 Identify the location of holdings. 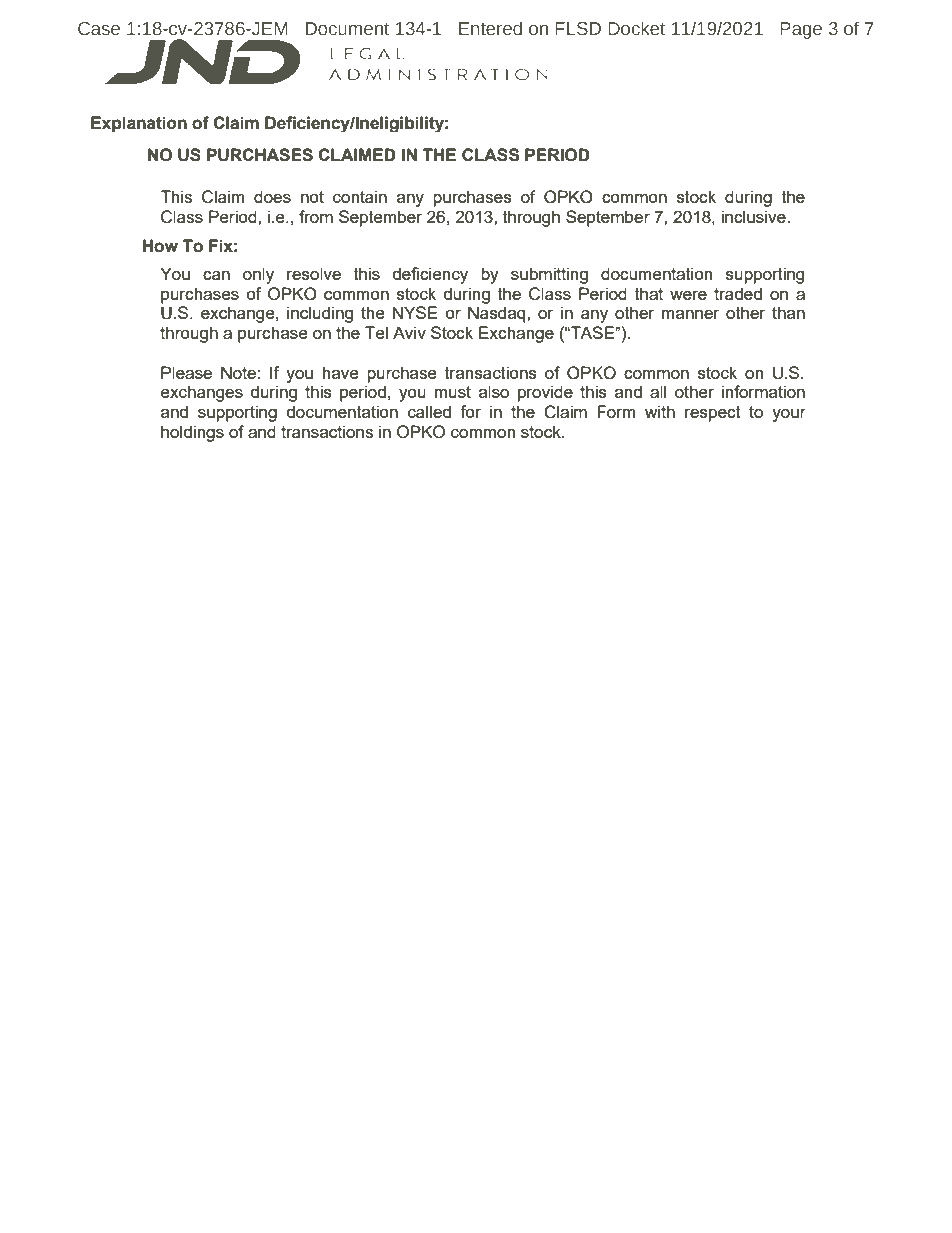
(192, 433).
